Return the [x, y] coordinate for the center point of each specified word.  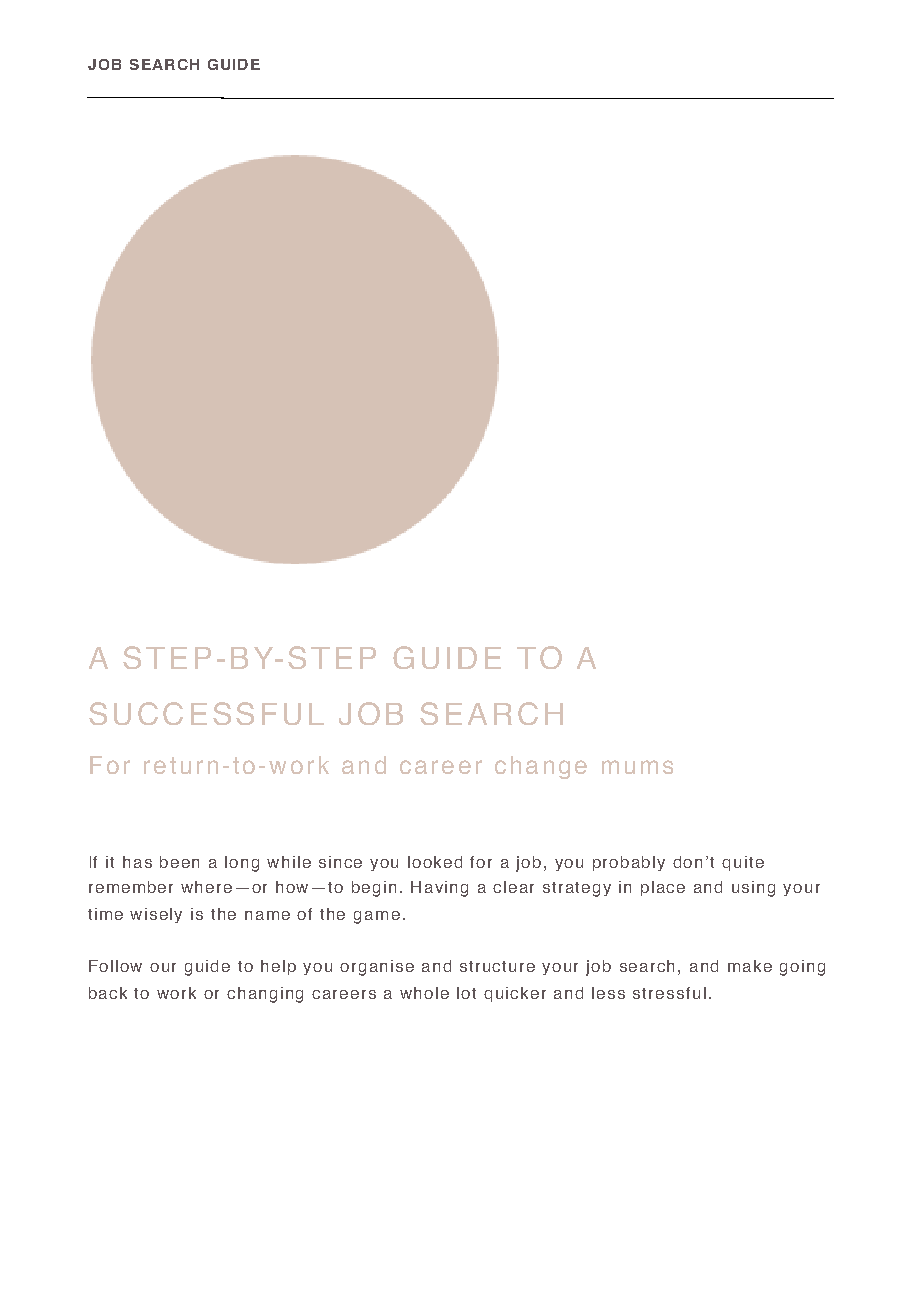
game [377, 917]
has [137, 862]
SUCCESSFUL [206, 713]
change [541, 767]
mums [637, 767]
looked [435, 862]
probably [629, 863]
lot [466, 993]
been [179, 862]
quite [743, 863]
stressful [669, 993]
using [753, 889]
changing [265, 995]
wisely [156, 915]
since [340, 862]
